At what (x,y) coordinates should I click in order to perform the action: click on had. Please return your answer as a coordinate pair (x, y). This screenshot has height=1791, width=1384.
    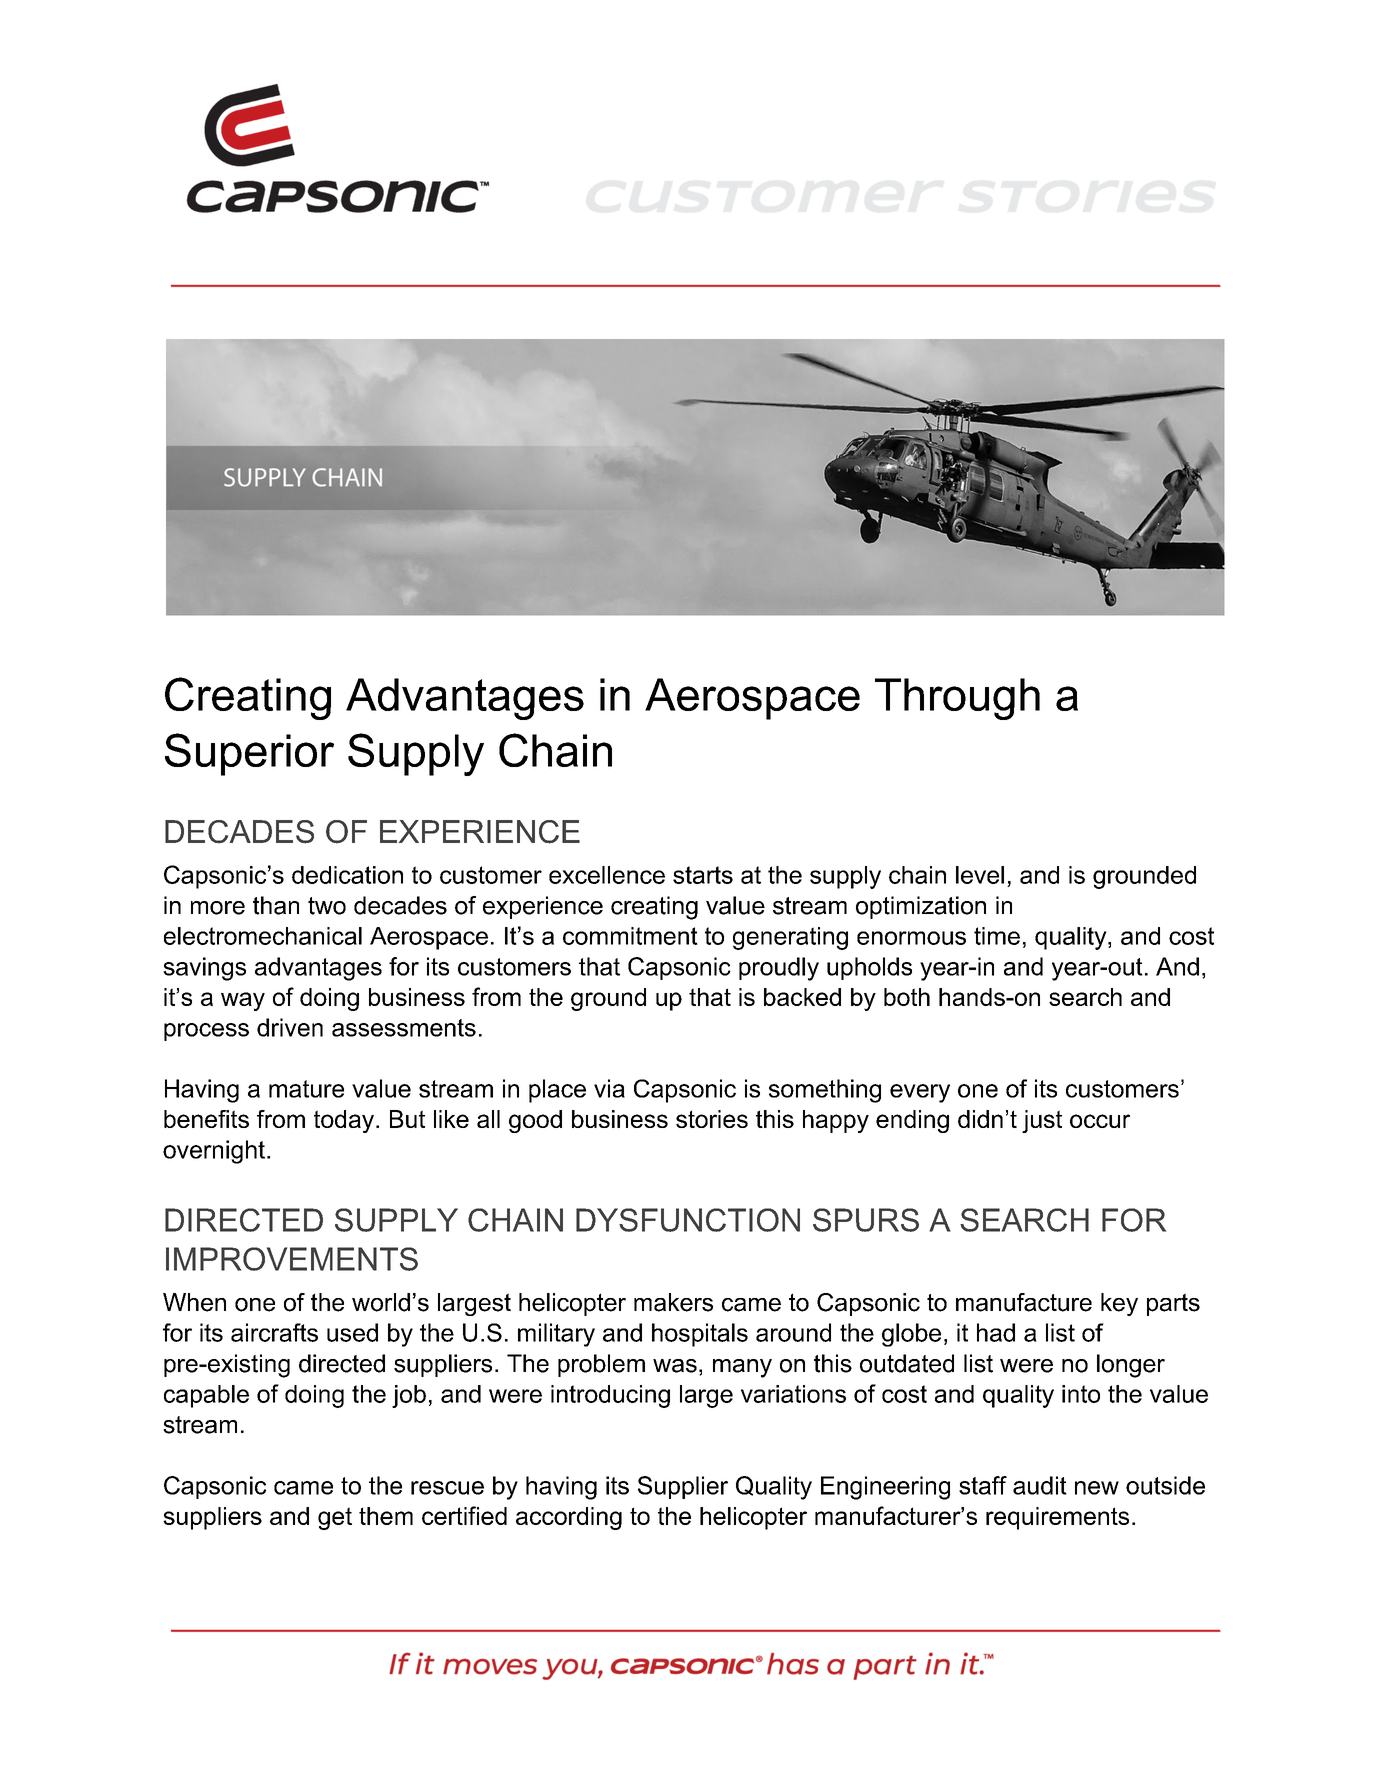
    Looking at the image, I should click on (996, 1332).
